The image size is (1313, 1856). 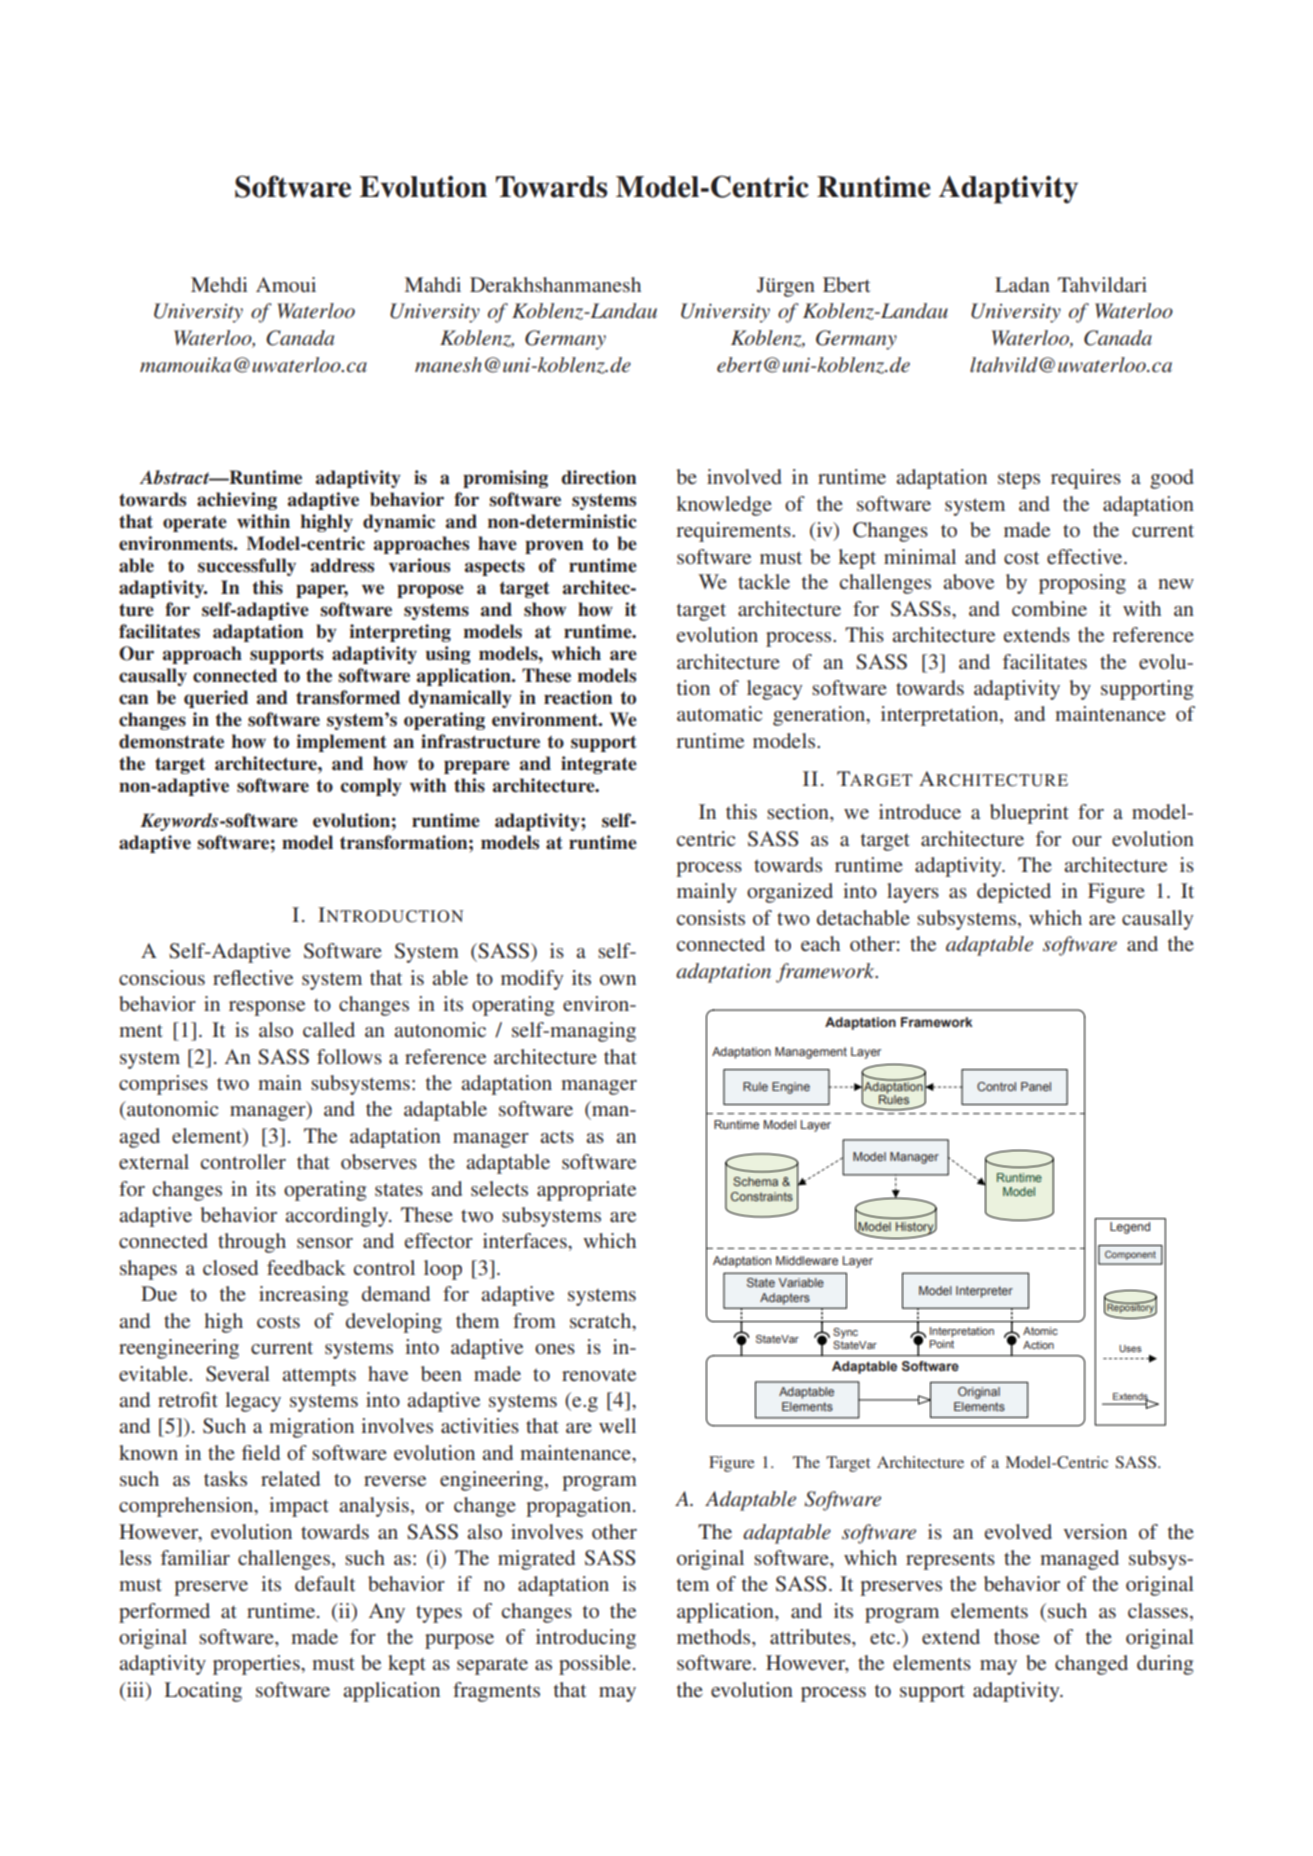 I want to click on requires, so click(x=1086, y=479).
